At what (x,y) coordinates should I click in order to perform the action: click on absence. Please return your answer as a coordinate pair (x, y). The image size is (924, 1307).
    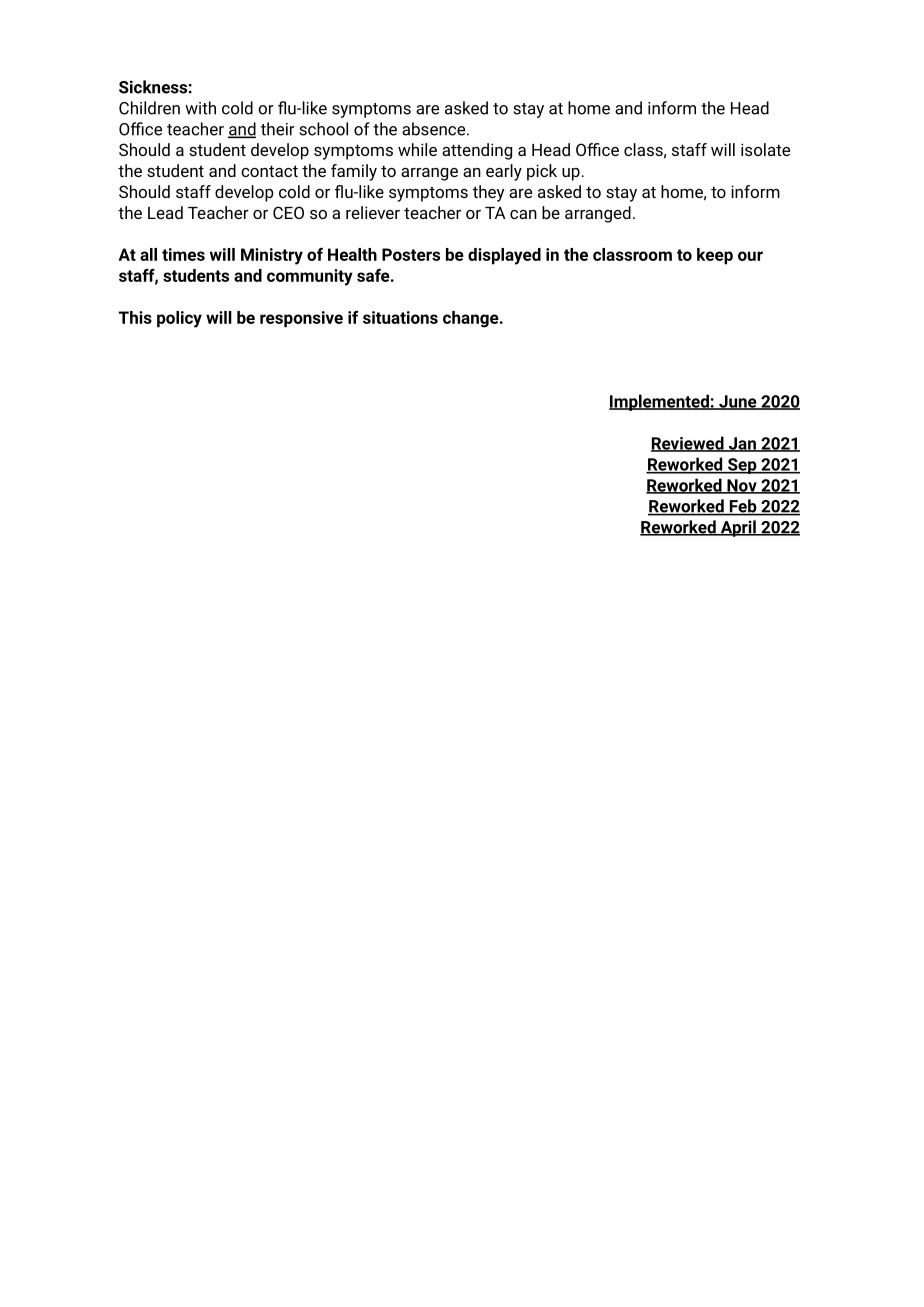
    Looking at the image, I should click on (435, 129).
